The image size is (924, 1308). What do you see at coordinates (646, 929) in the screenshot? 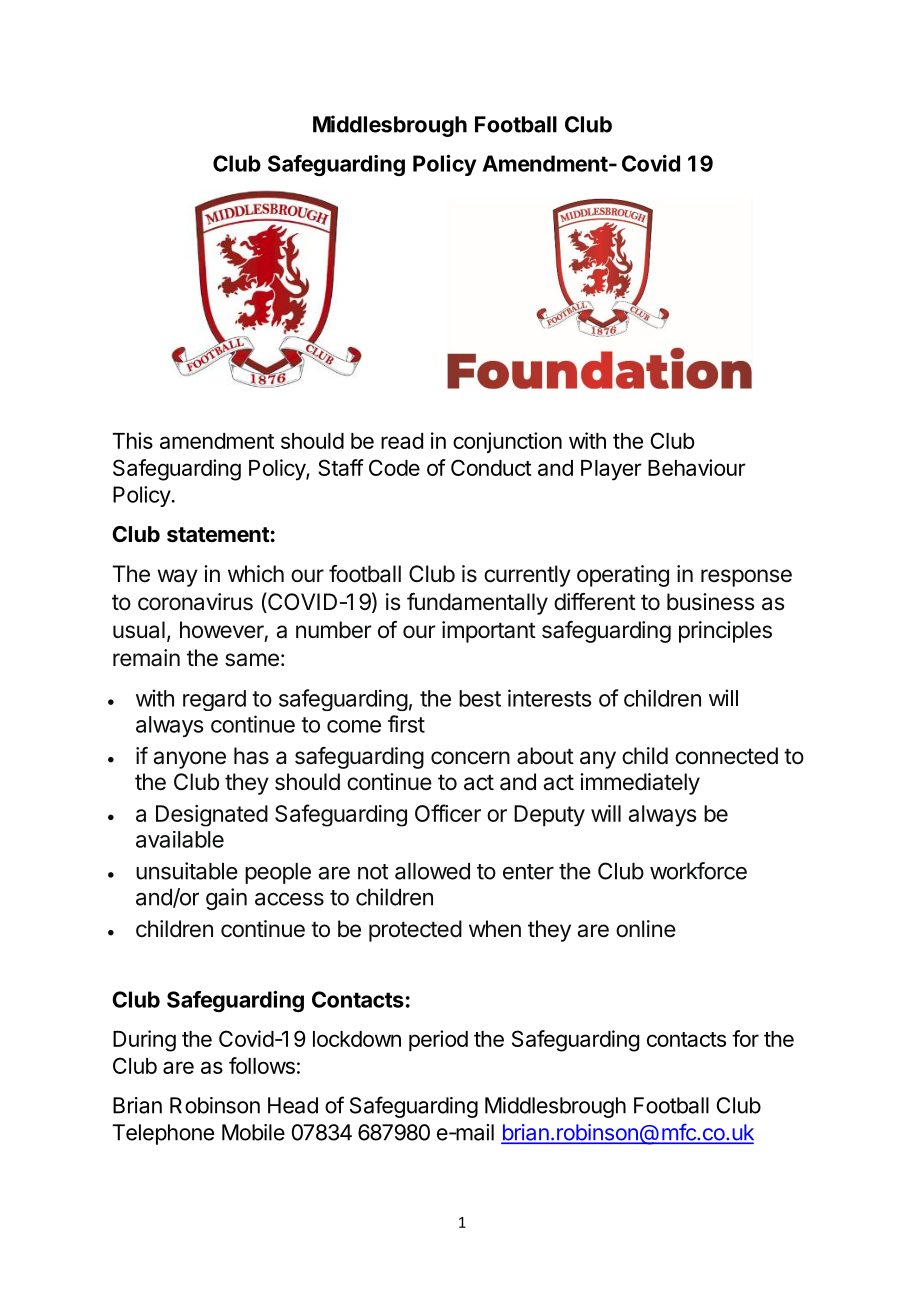
I see `online` at bounding box center [646, 929].
